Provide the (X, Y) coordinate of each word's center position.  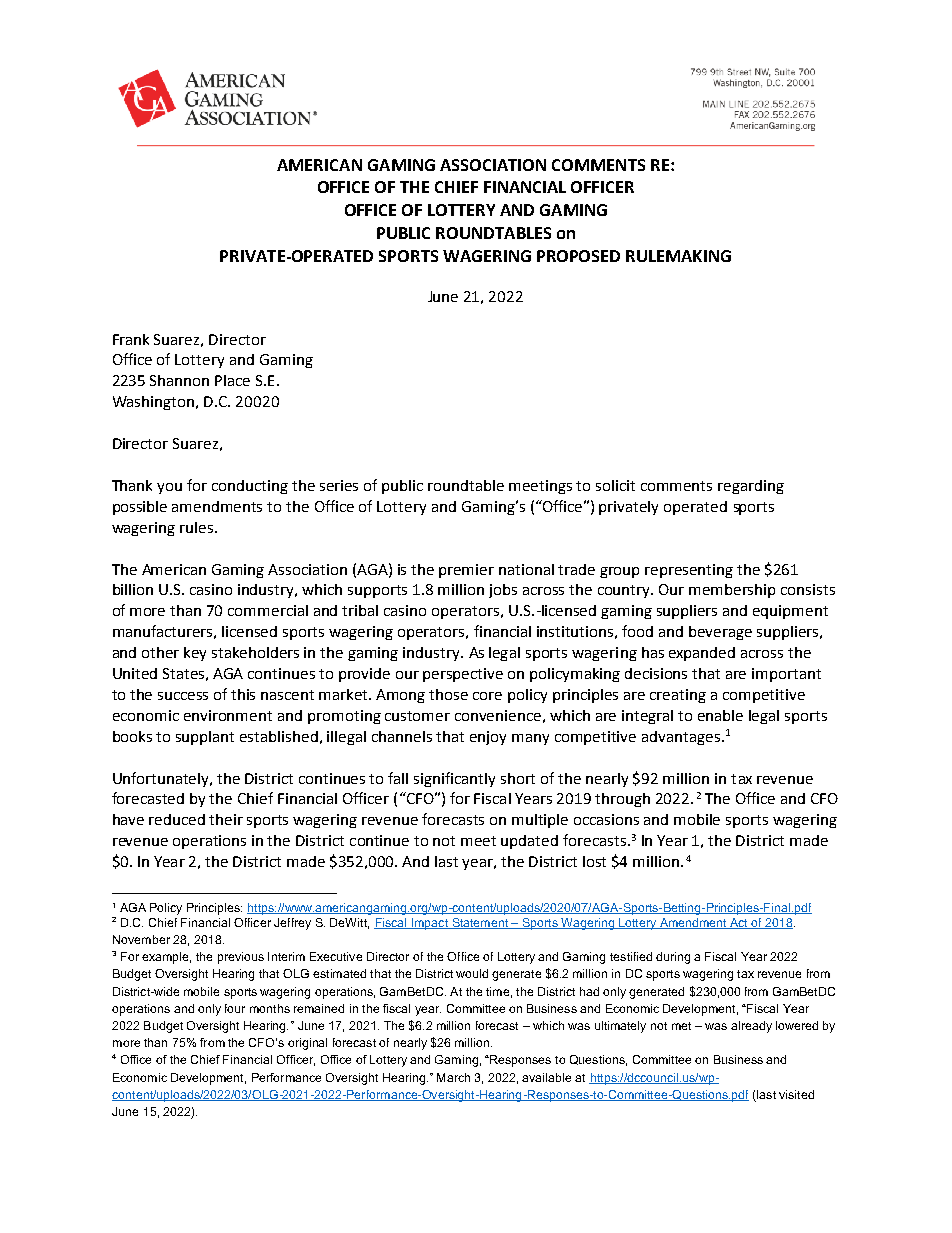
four (235, 1008)
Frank (131, 339)
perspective (463, 675)
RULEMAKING (678, 256)
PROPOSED (578, 256)
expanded (702, 654)
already (751, 1027)
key (195, 654)
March (453, 1077)
